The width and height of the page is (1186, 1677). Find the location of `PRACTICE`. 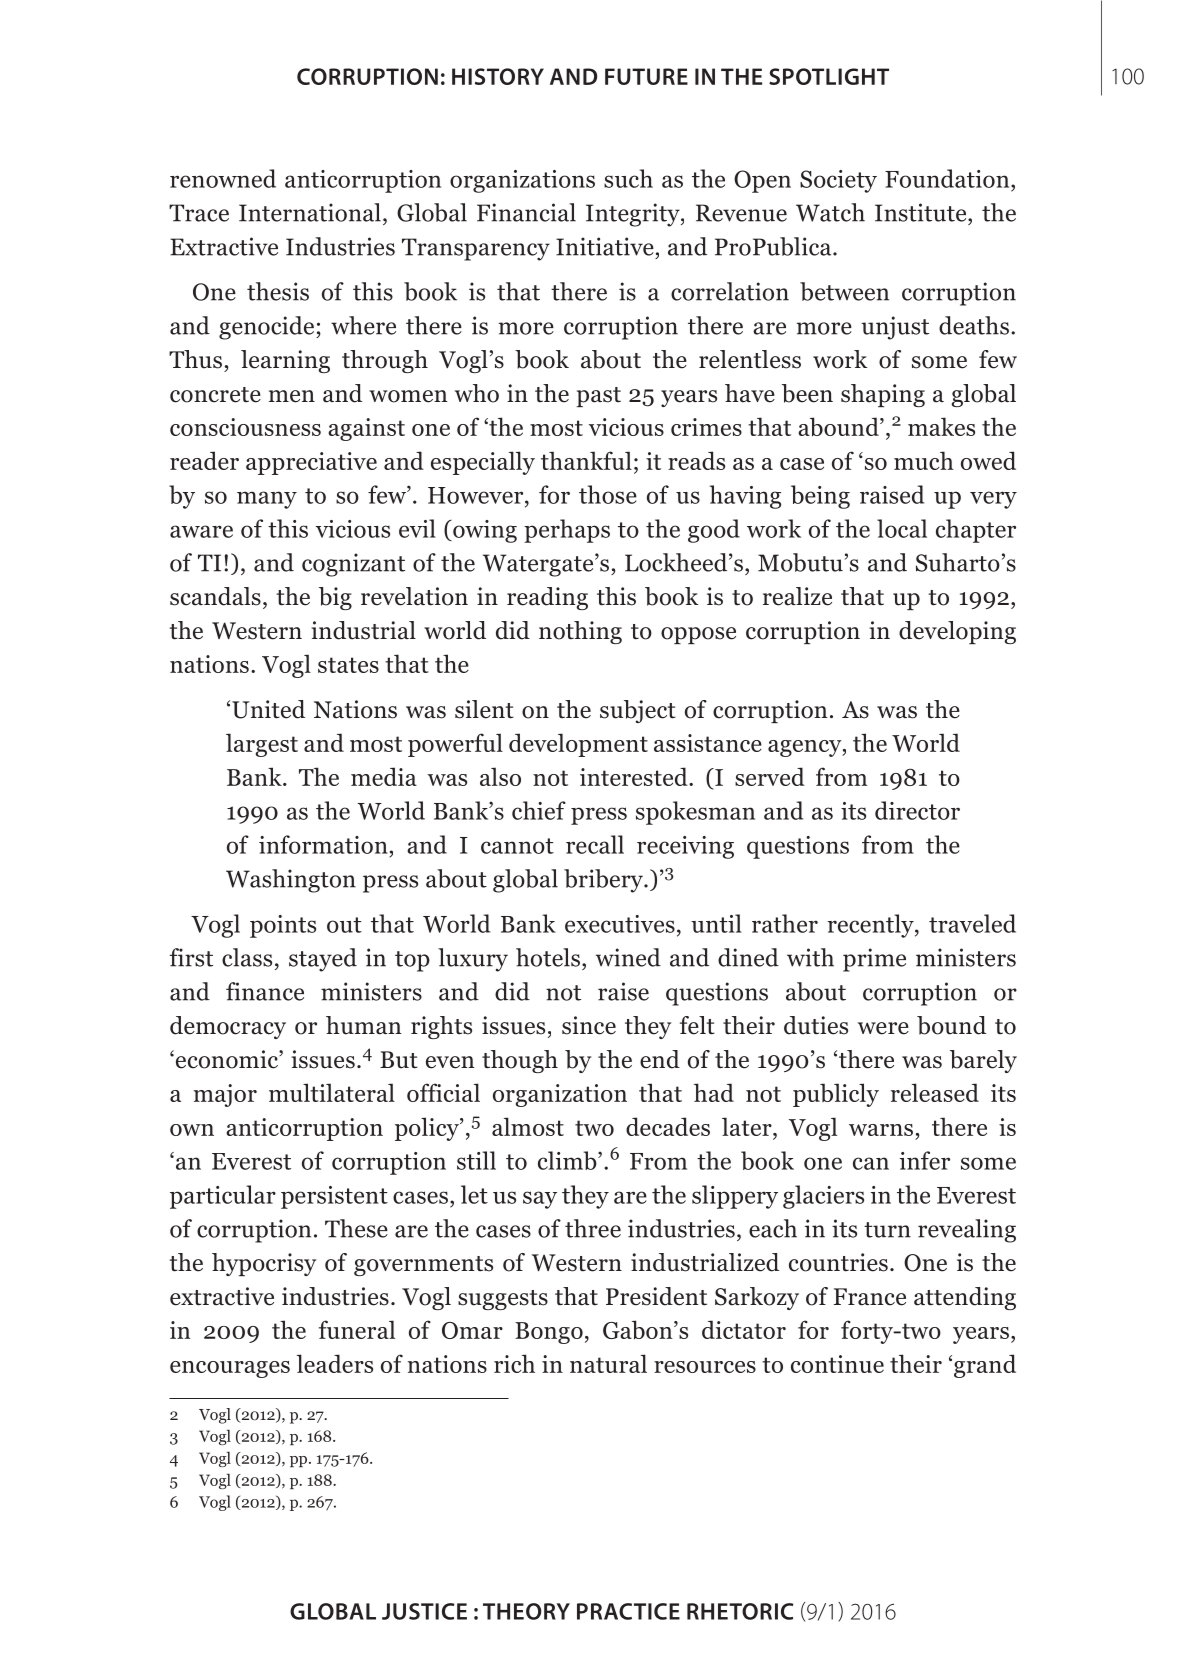

PRACTICE is located at coordinates (628, 1611).
